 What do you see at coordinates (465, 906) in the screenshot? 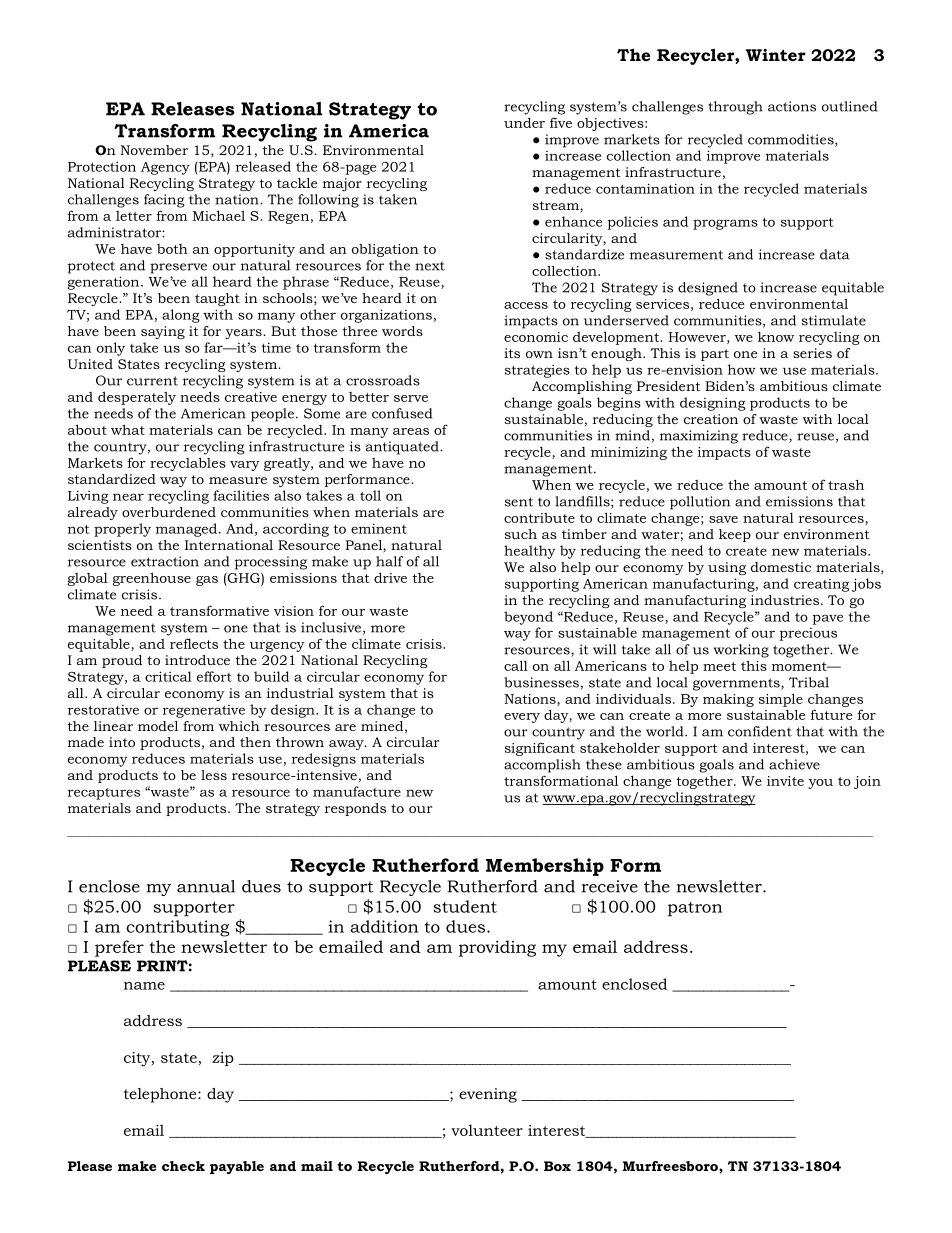
I see `student` at bounding box center [465, 906].
